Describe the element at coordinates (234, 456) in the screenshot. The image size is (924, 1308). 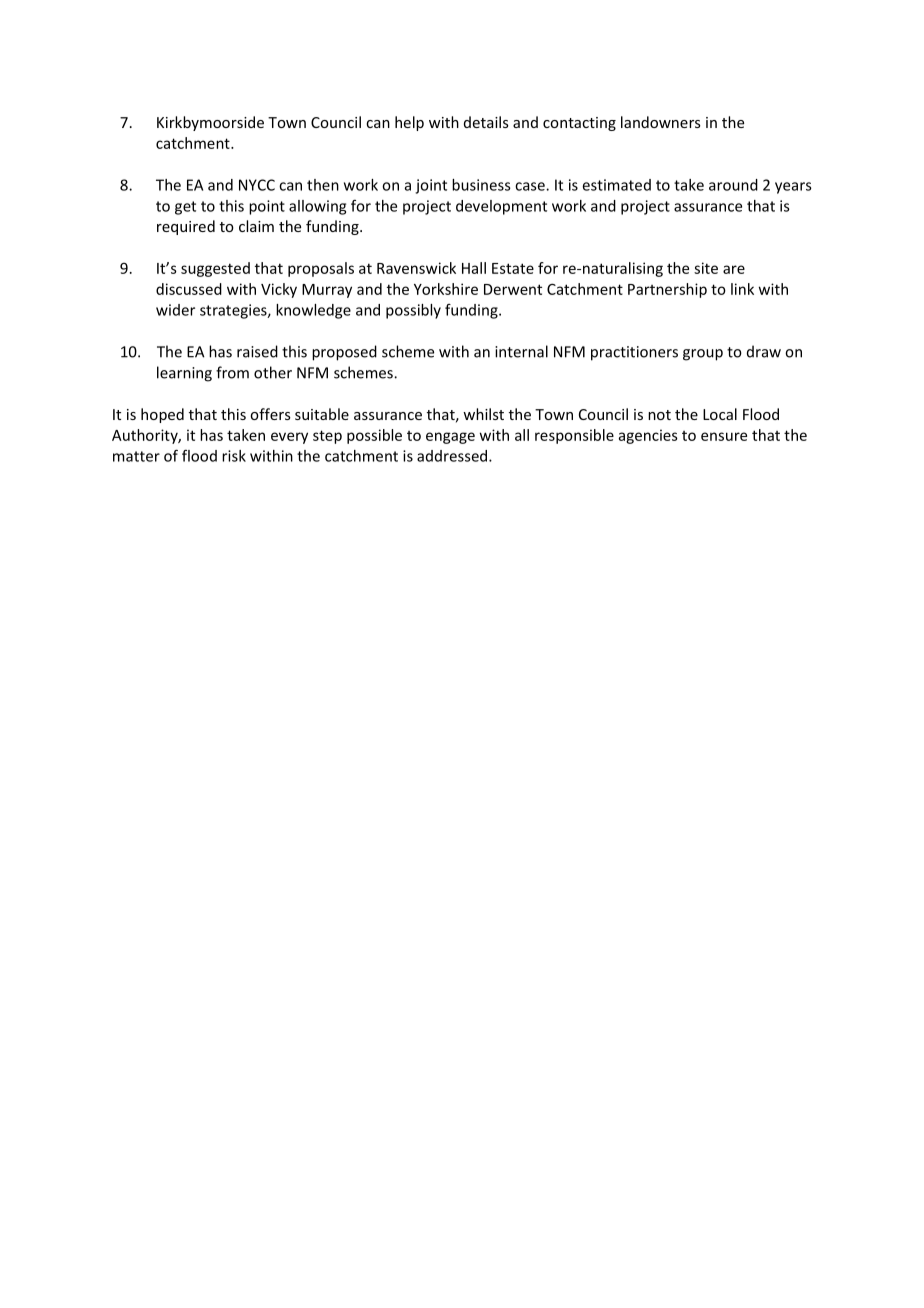
I see `risk` at that location.
